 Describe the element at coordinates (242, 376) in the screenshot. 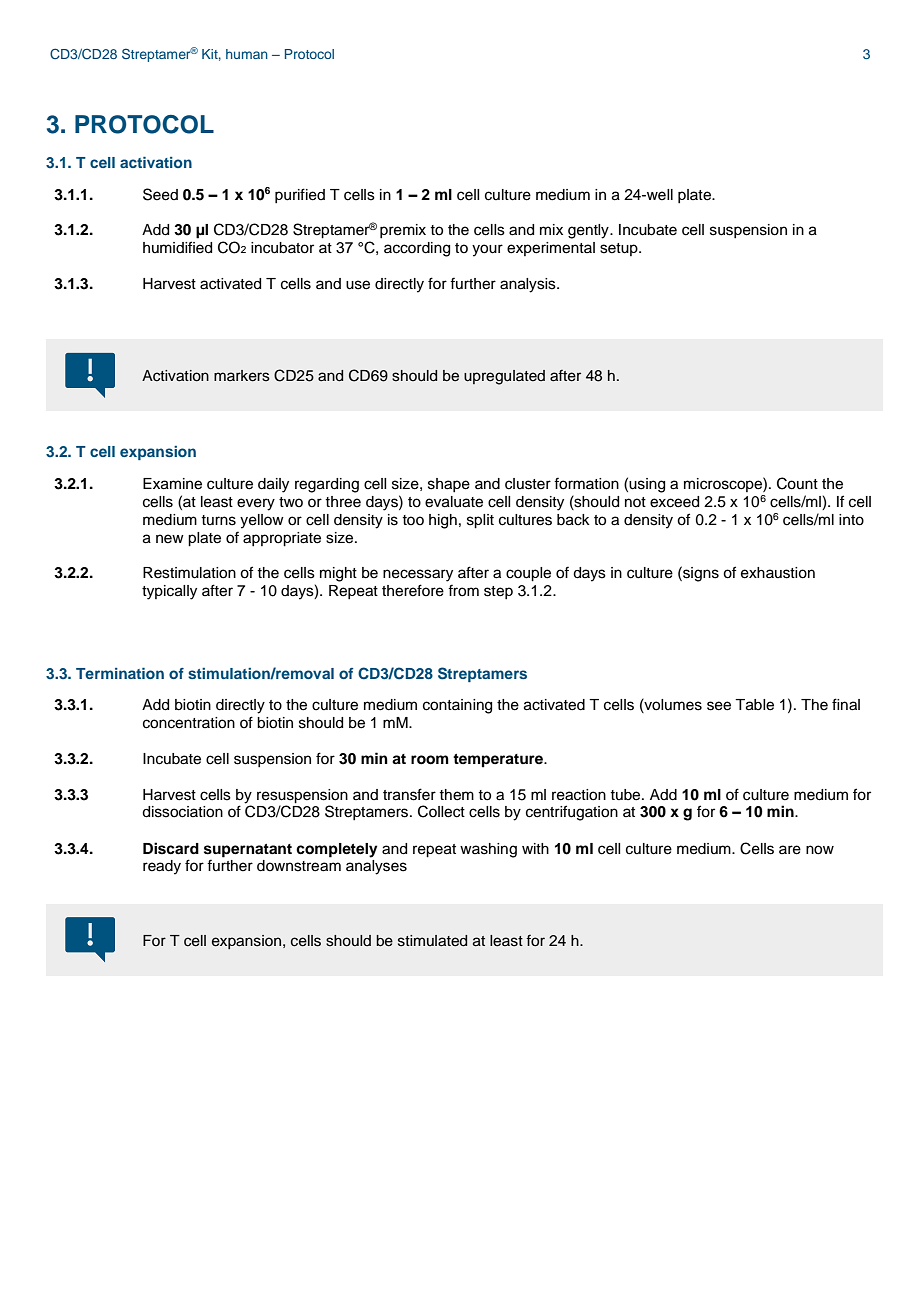

I see `markers` at that location.
